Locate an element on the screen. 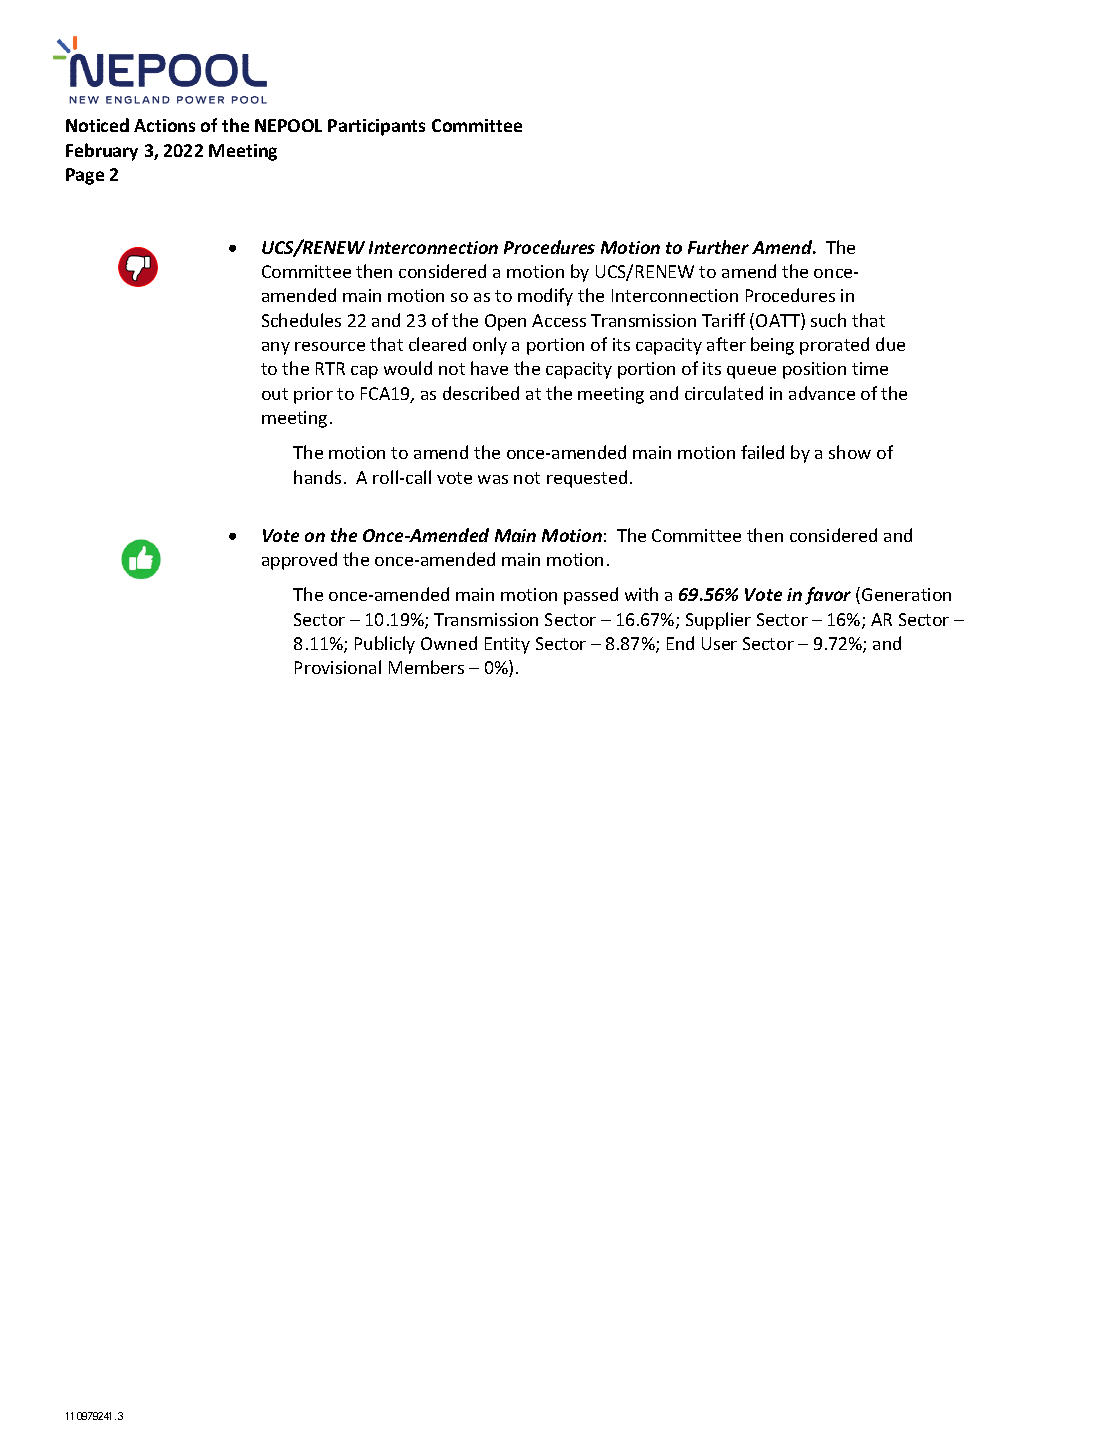 Image resolution: width=1110 pixels, height=1436 pixels. described is located at coordinates (481, 393).
